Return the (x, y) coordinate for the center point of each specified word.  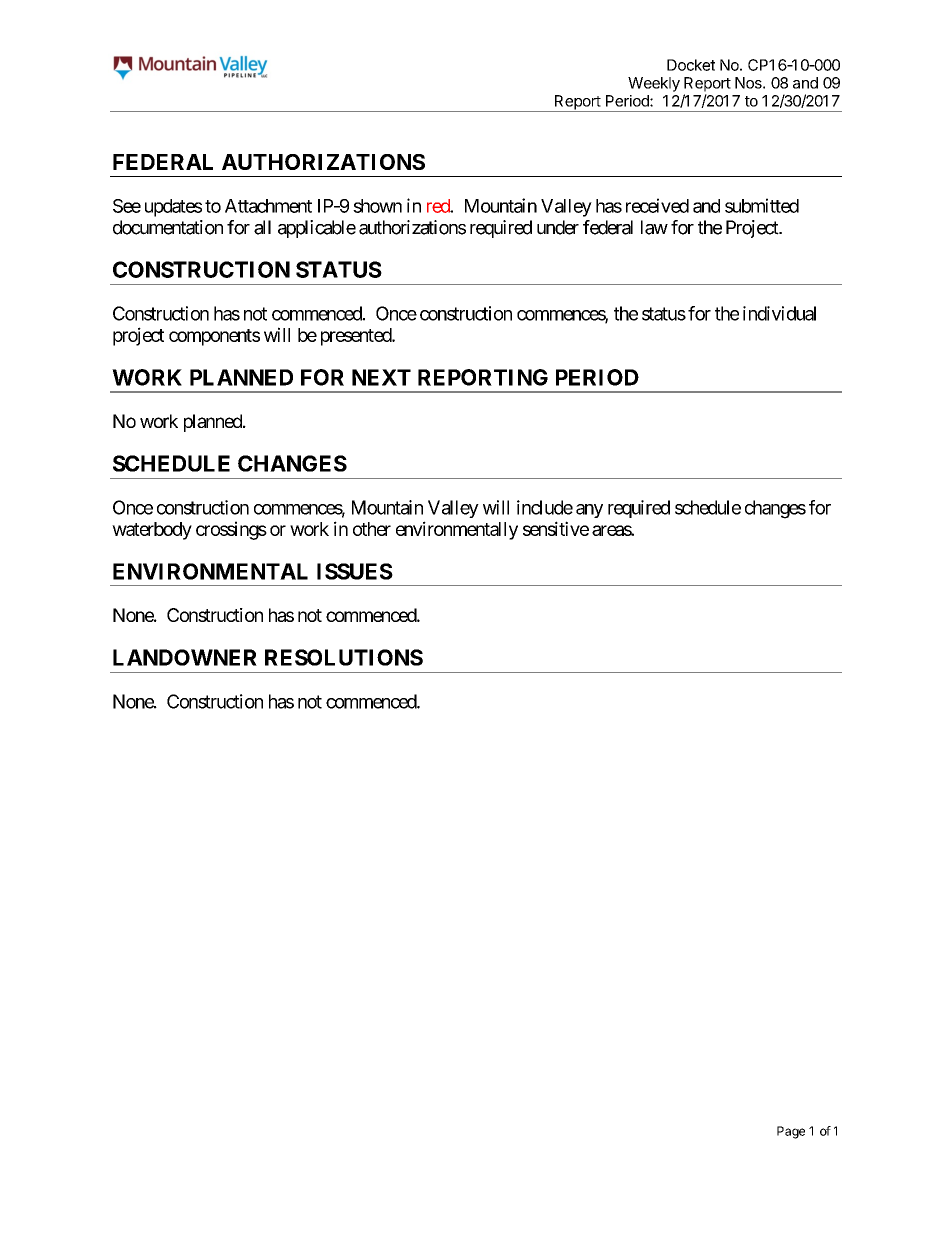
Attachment (268, 206)
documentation (168, 227)
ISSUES (355, 571)
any (589, 511)
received (657, 205)
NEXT (381, 377)
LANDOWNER (185, 657)
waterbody (152, 531)
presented (357, 337)
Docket (691, 65)
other (372, 529)
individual (779, 313)
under (558, 227)
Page (791, 1132)
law (654, 227)
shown (377, 206)
